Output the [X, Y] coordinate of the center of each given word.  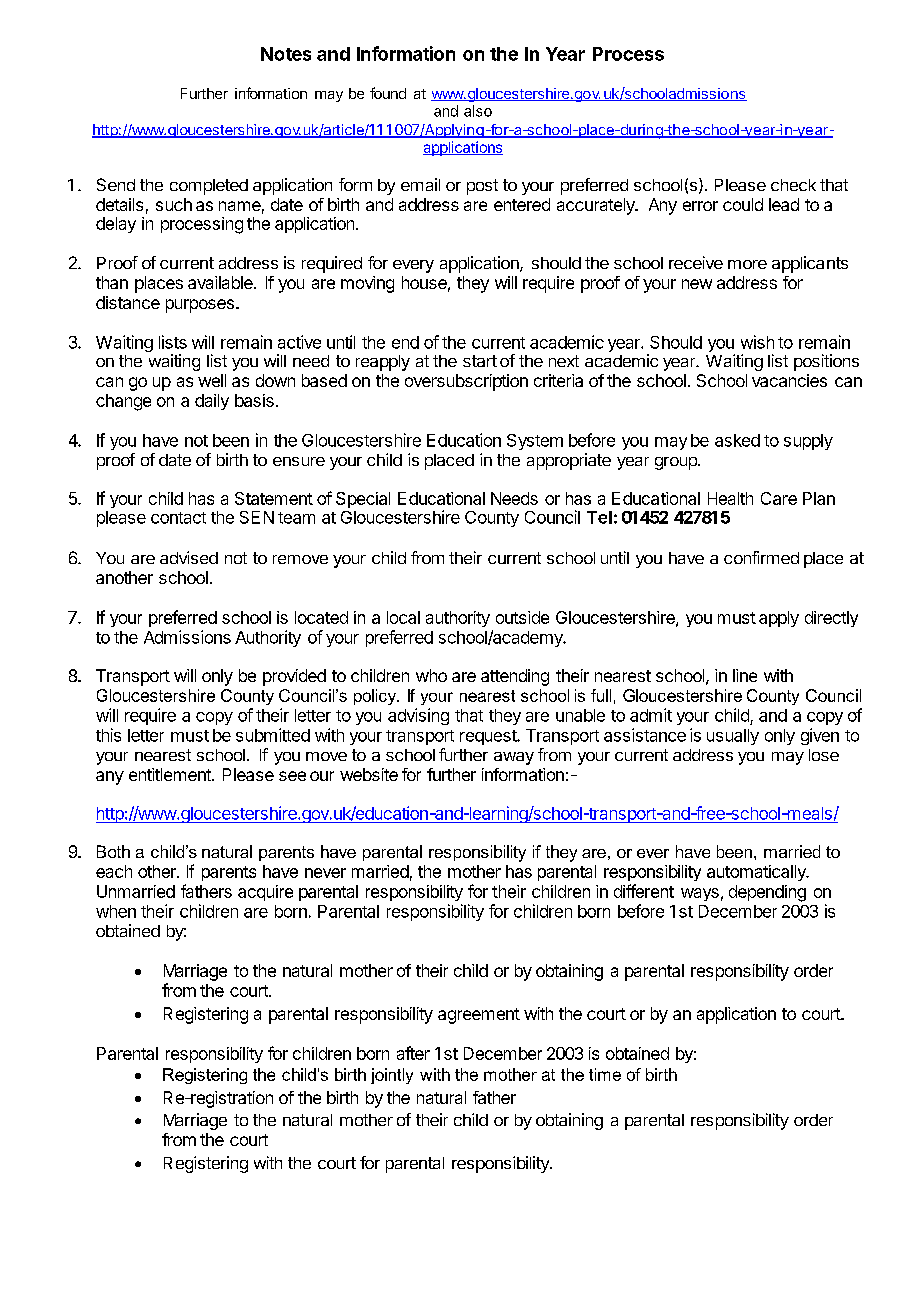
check [793, 185]
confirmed [761, 557]
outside [522, 617]
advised [189, 557]
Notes [286, 54]
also [478, 111]
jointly [392, 1076]
